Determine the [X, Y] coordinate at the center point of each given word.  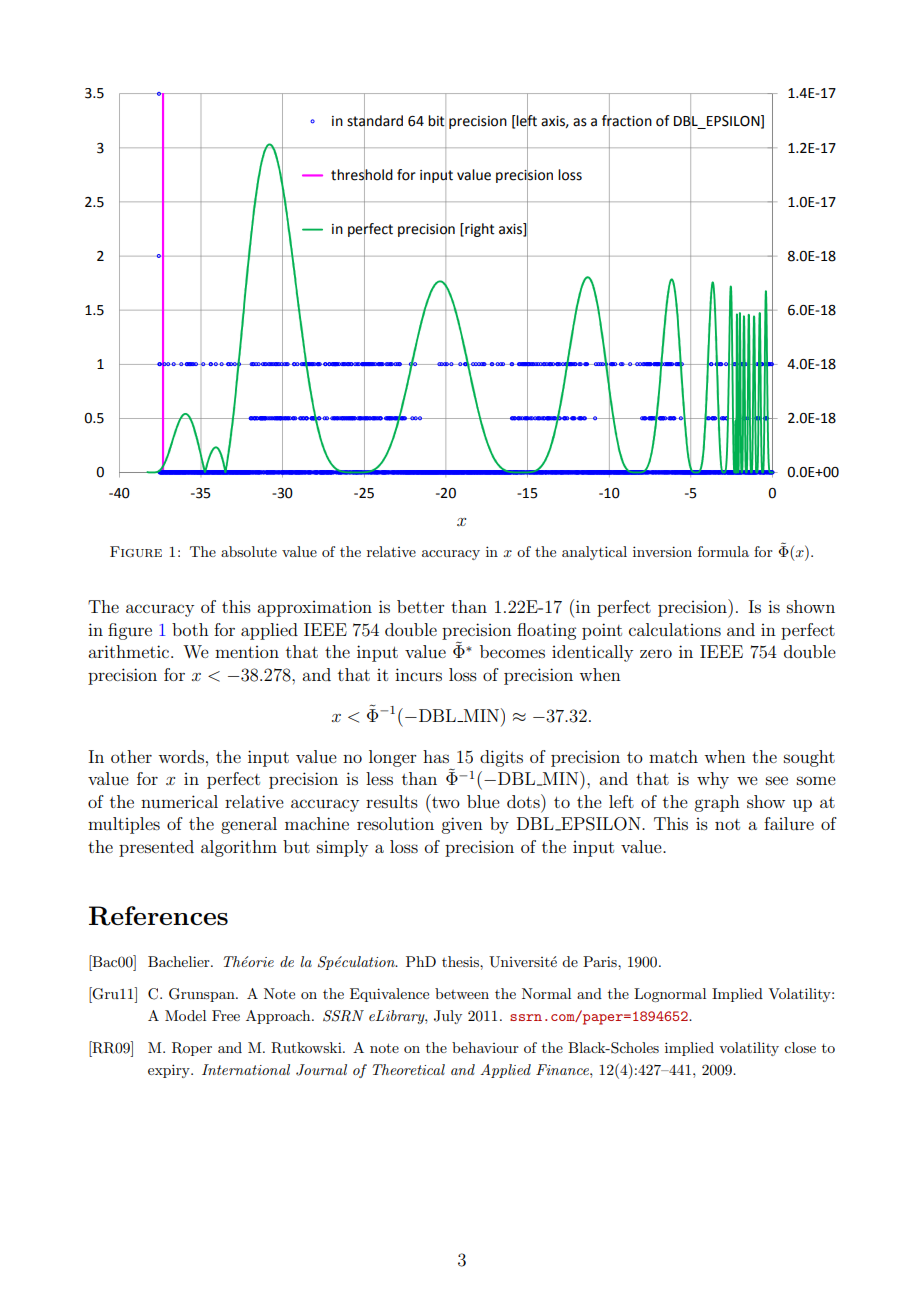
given [462, 825]
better [421, 606]
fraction [627, 121]
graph [717, 803]
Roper [192, 1049]
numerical [179, 801]
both [190, 629]
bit [436, 121]
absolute [249, 551]
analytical [594, 553]
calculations [675, 629]
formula [723, 551]
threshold [362, 175]
